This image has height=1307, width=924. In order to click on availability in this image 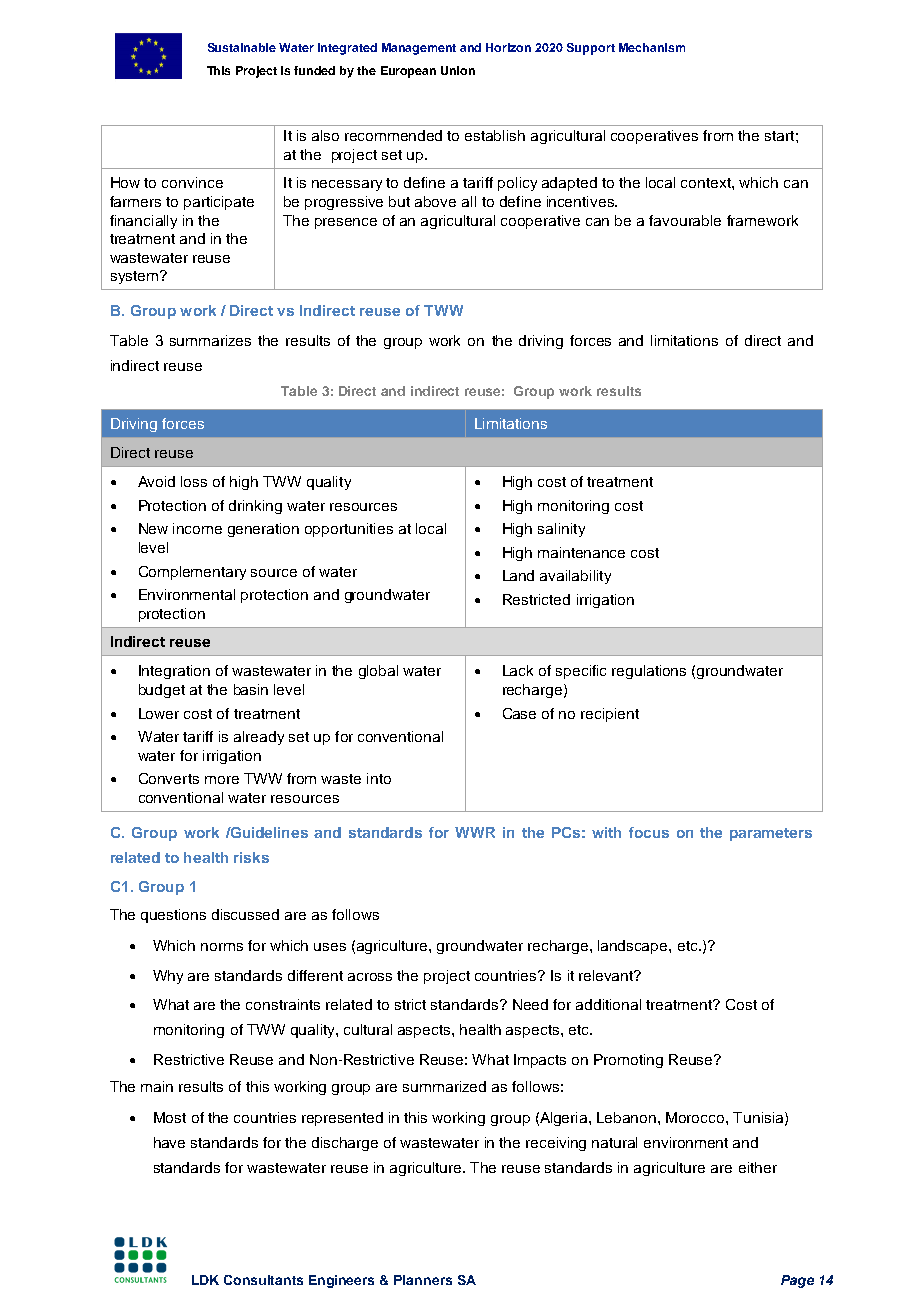, I will do `click(575, 577)`.
